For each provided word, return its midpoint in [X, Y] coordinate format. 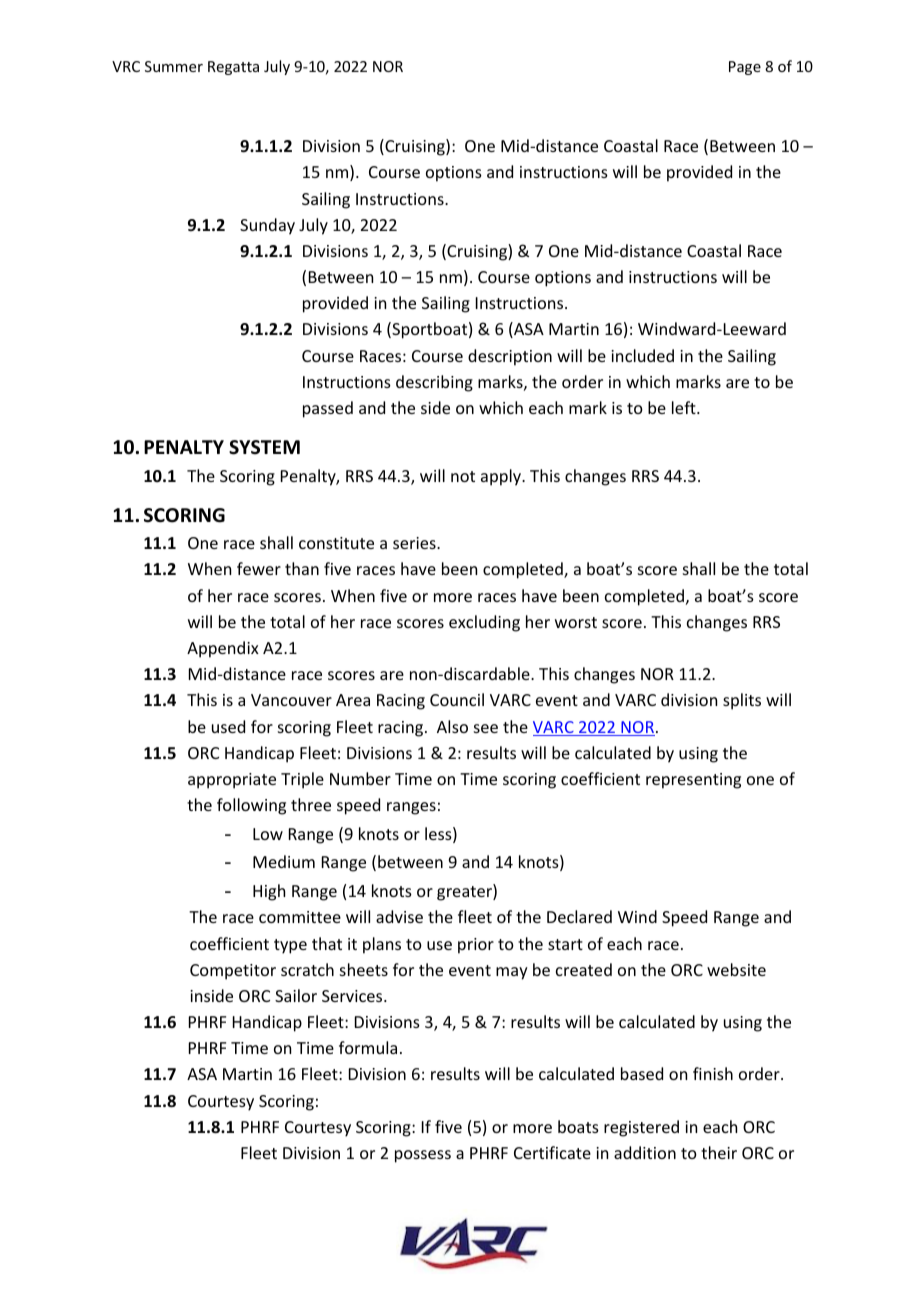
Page [745, 68]
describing [434, 383]
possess [423, 1156]
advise [399, 916]
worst [576, 622]
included [642, 355]
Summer [174, 66]
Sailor [296, 995]
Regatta [233, 68]
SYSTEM [264, 447]
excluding [484, 623]
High [269, 892]
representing [693, 781]
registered [641, 1128]
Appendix [223, 649]
